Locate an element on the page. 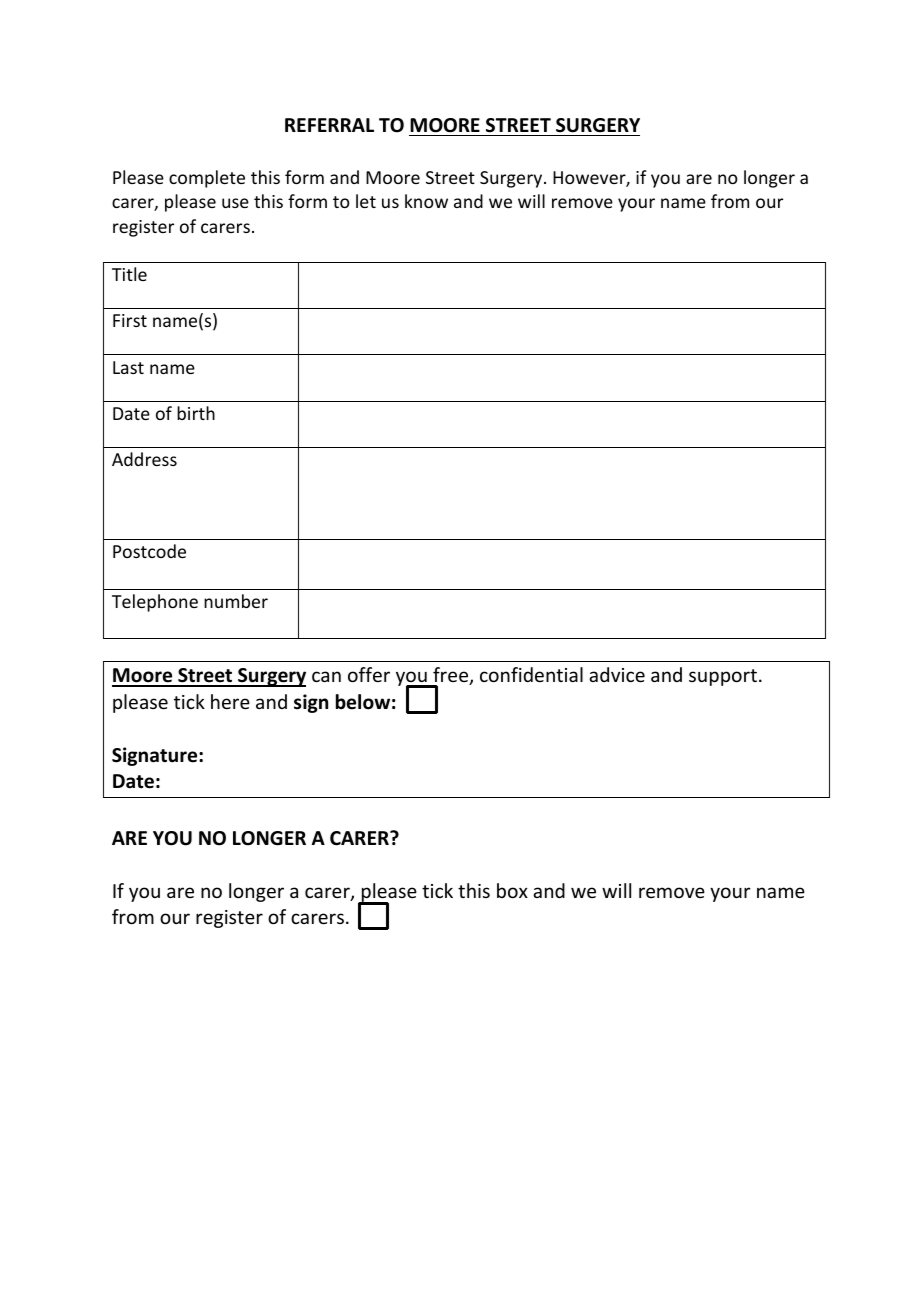 The image size is (924, 1308). know is located at coordinates (426, 201).
